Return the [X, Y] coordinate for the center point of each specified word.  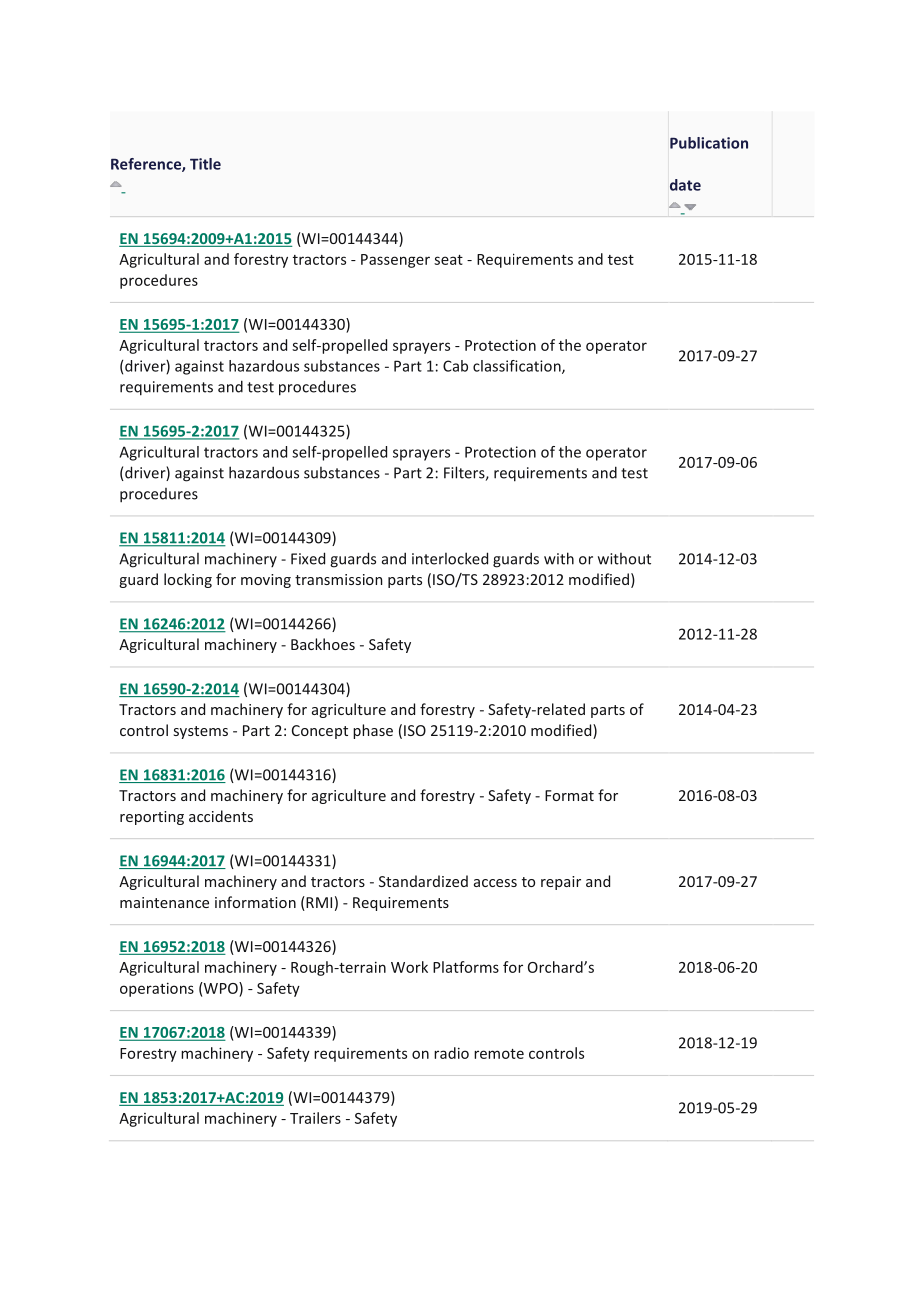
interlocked [450, 558]
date [685, 185]
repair [561, 883]
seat [448, 260]
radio [451, 1053]
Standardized [423, 881]
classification [518, 367]
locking [188, 580]
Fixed [308, 558]
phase [373, 731]
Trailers [315, 1118]
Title [205, 164]
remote [499, 1054]
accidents [221, 816]
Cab [455, 366]
